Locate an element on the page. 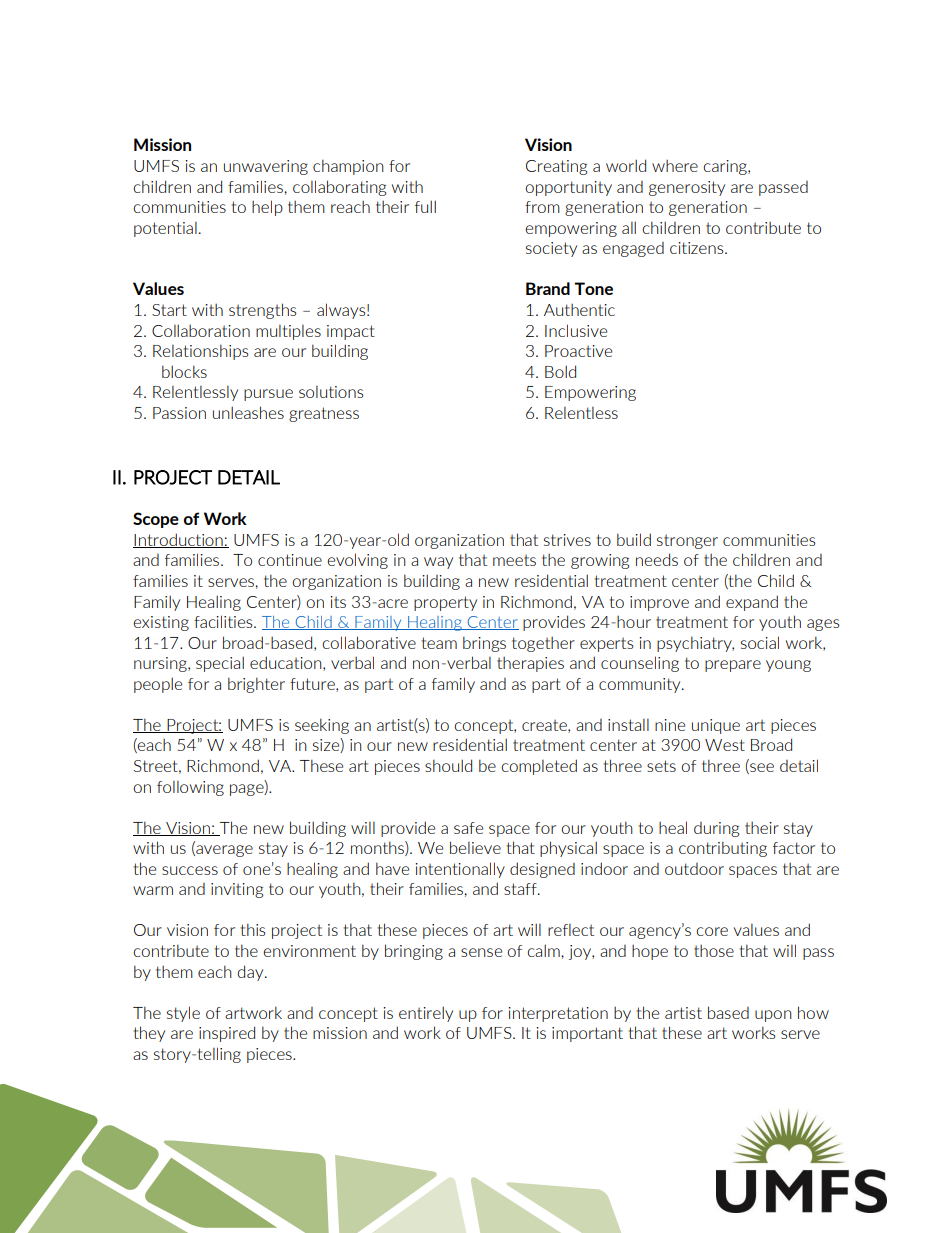  Proactive is located at coordinates (578, 351).
